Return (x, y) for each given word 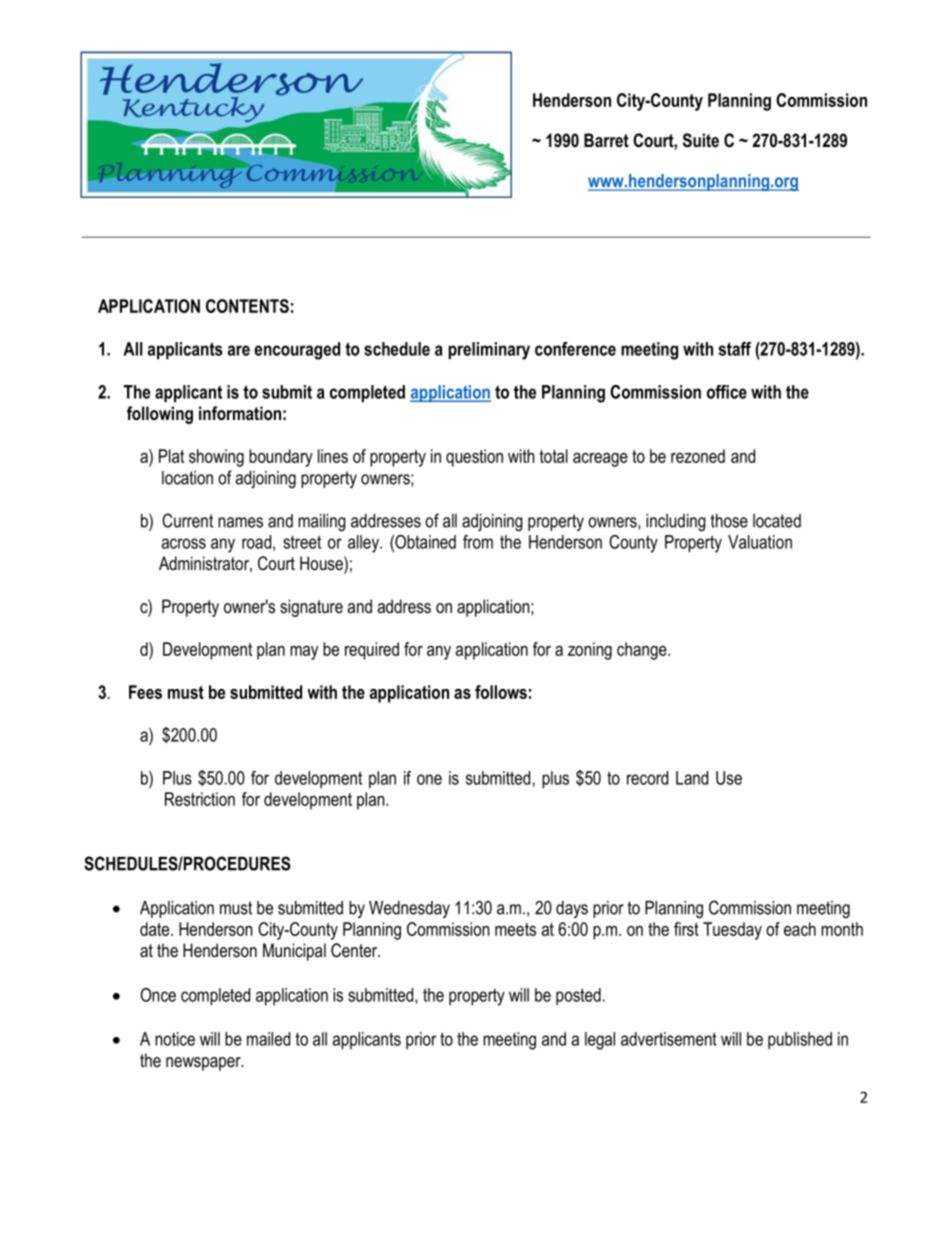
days (572, 909)
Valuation (760, 542)
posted (578, 996)
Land (692, 778)
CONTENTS (247, 306)
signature (311, 608)
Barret (606, 140)
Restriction (200, 799)
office (727, 392)
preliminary (489, 351)
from (478, 542)
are (239, 350)
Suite (701, 140)
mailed (268, 1039)
